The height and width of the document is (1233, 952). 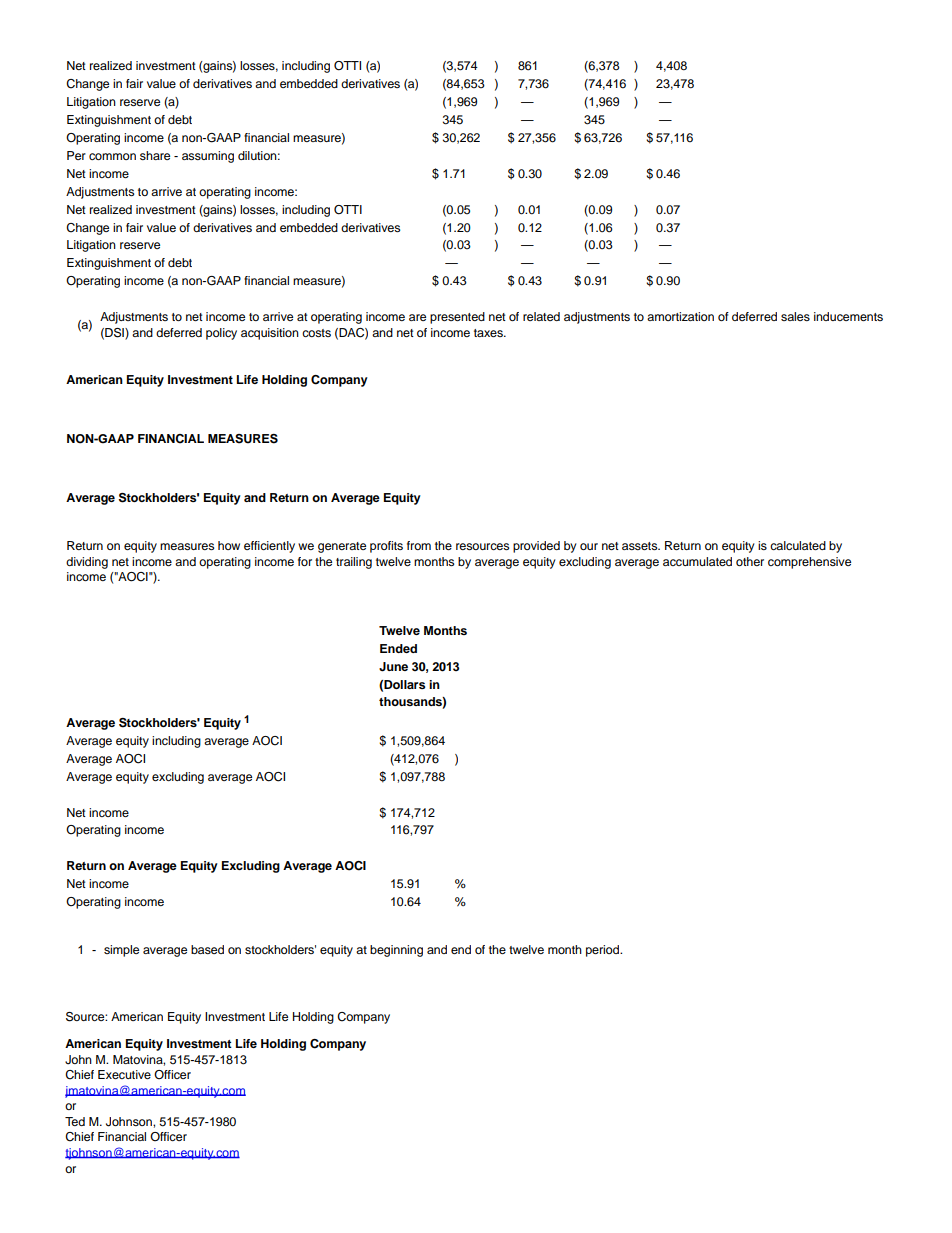 What do you see at coordinates (396, 951) in the document?
I see `beginning` at bounding box center [396, 951].
